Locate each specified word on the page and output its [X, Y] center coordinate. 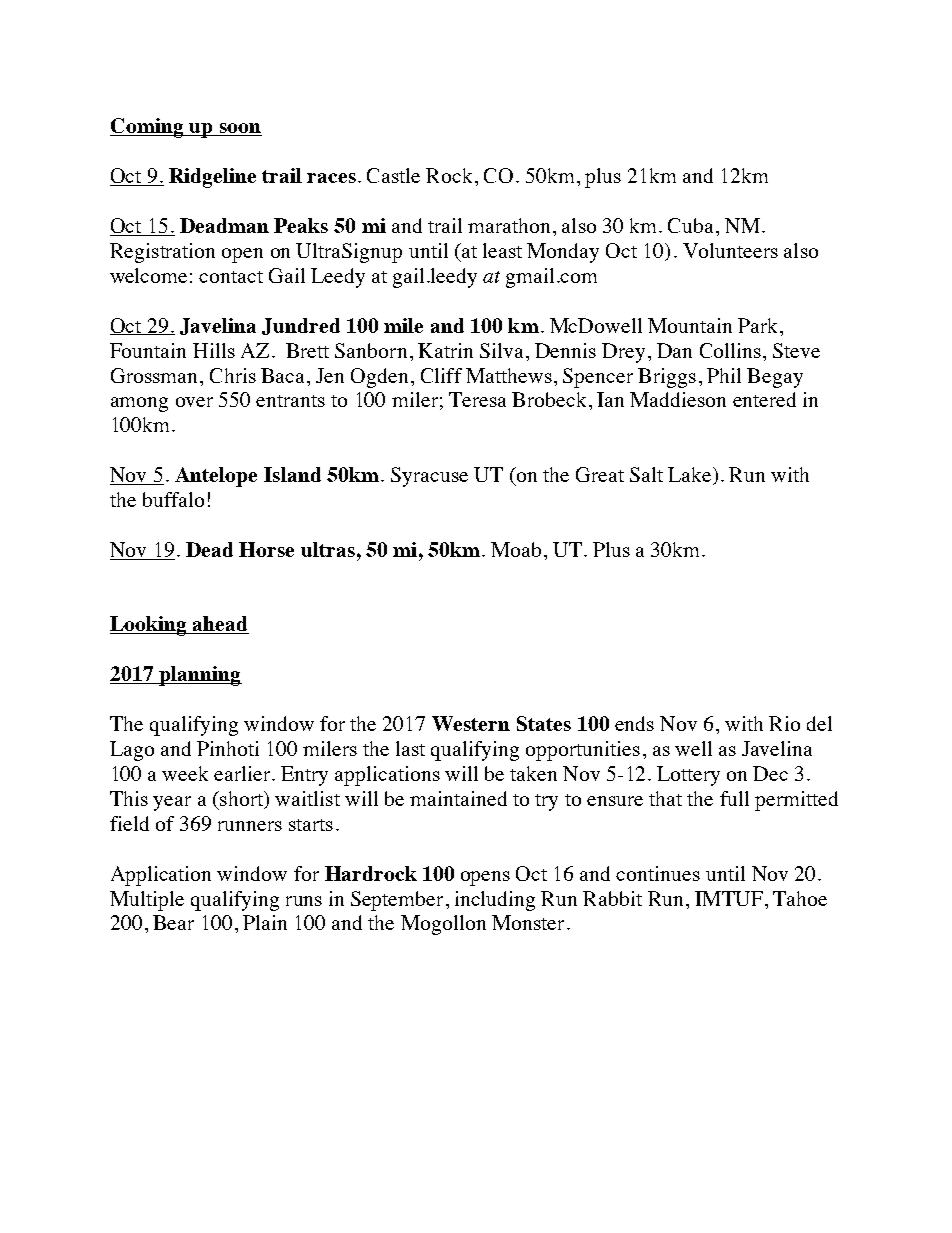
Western [471, 723]
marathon [509, 225]
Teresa [477, 399]
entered [764, 399]
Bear [173, 922]
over [194, 402]
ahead [220, 625]
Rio [784, 723]
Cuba [692, 225]
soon [239, 129]
